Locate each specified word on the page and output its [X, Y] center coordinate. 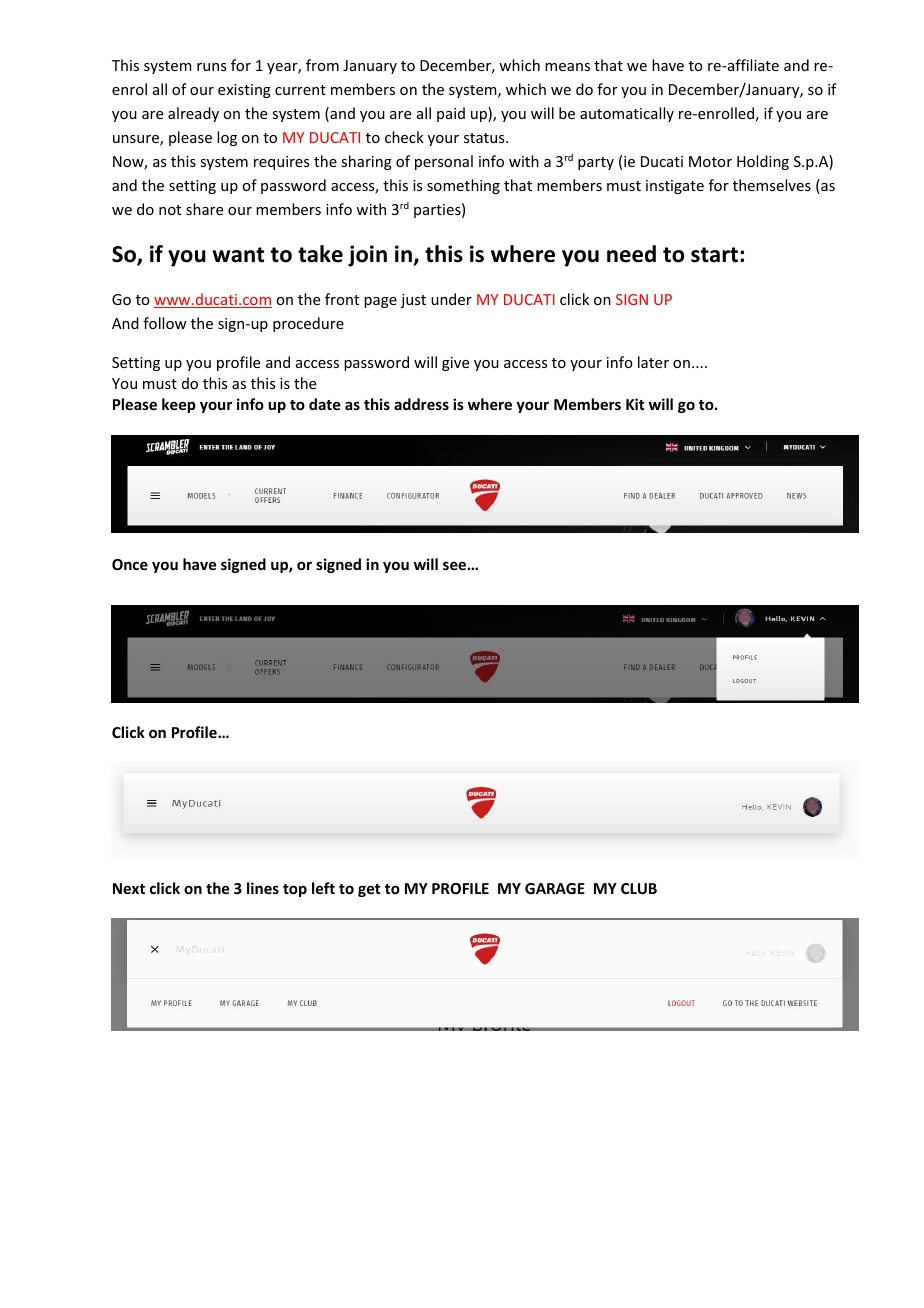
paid [451, 114]
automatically [627, 114]
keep [179, 405]
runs [211, 67]
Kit [635, 404]
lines [263, 888]
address [421, 404]
